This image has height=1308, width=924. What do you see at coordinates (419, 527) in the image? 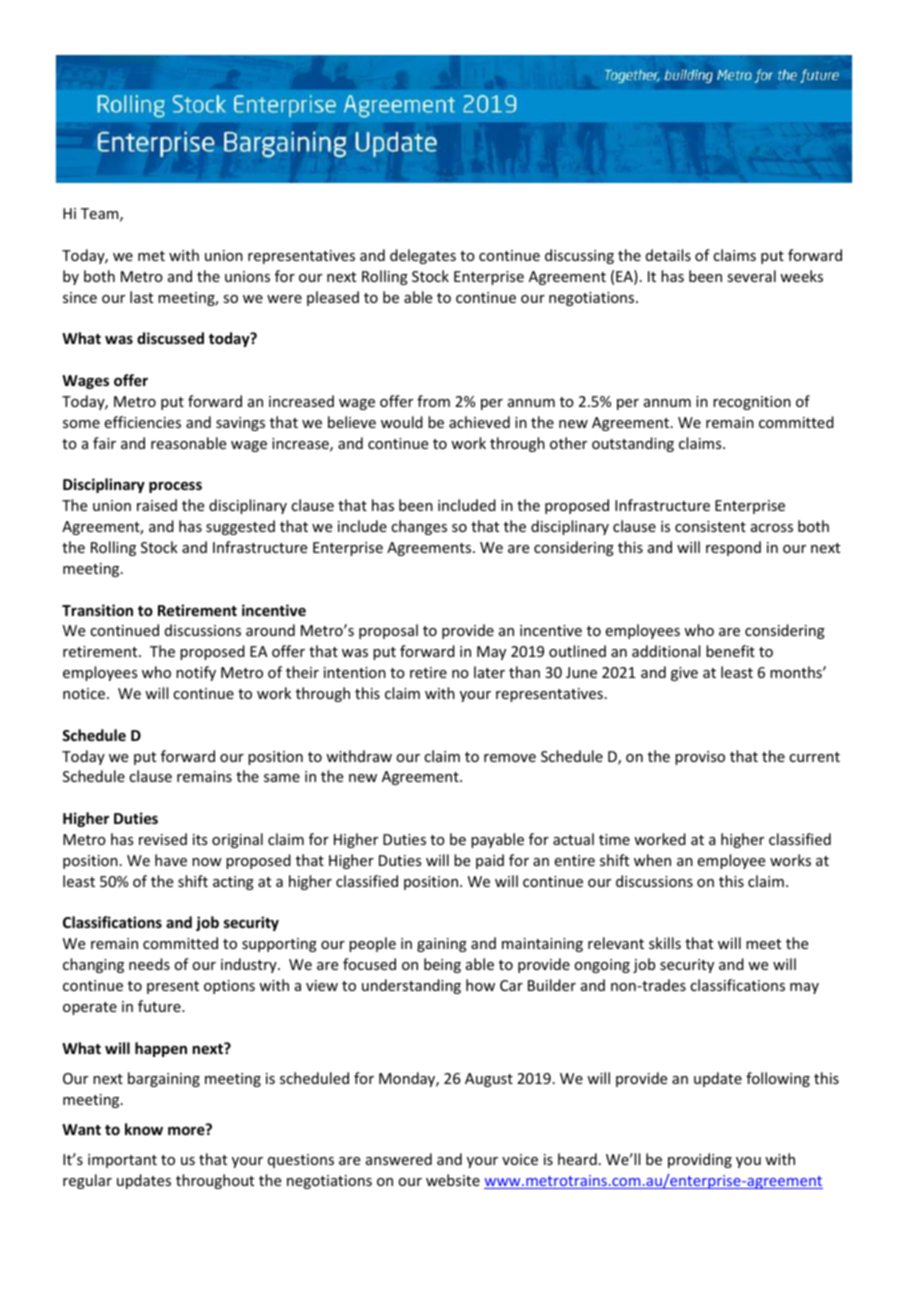
I see `changes` at bounding box center [419, 527].
